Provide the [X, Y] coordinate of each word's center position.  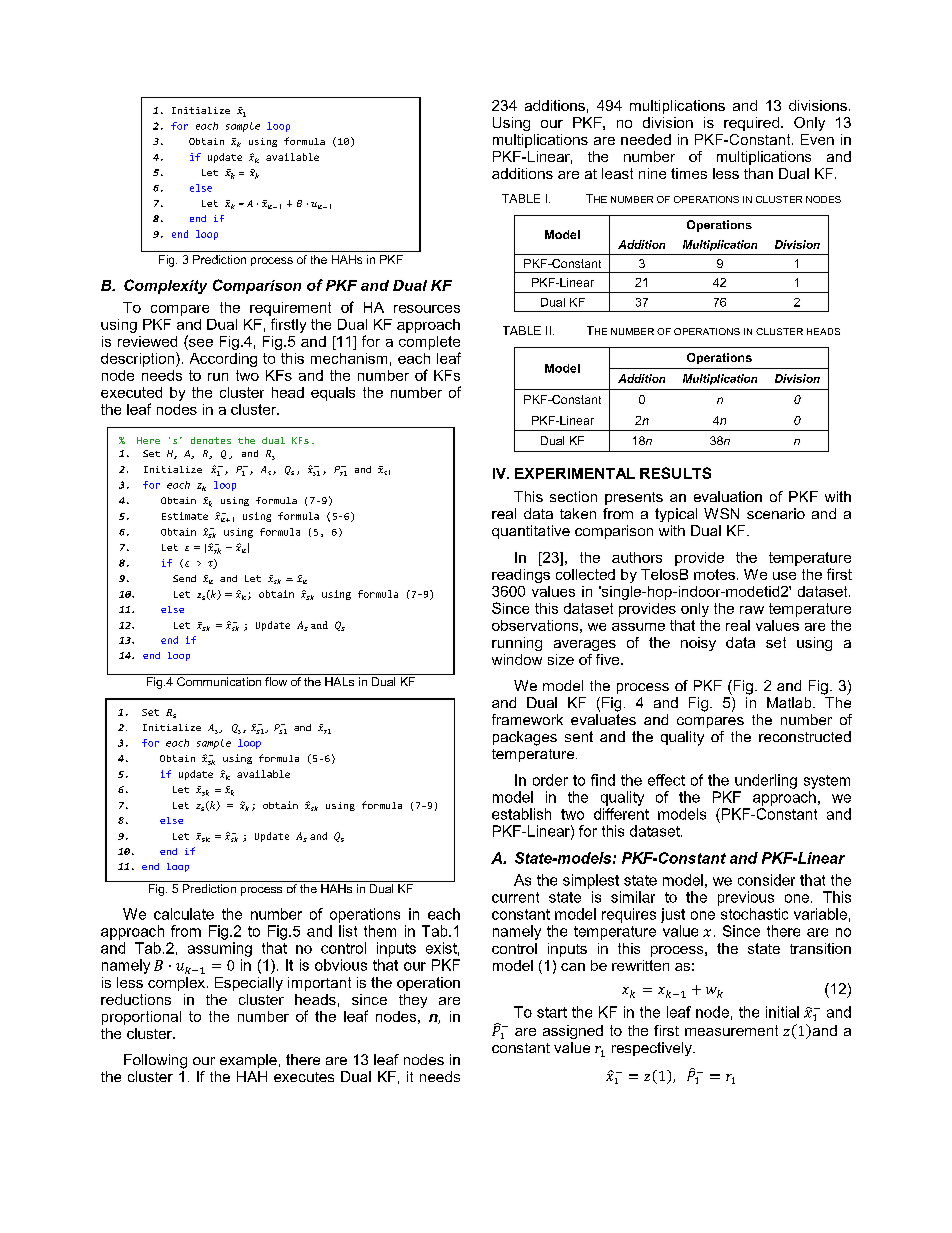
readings [521, 576]
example [248, 1061]
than [758, 173]
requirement [290, 309]
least [617, 173]
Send [184, 578]
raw [752, 610]
